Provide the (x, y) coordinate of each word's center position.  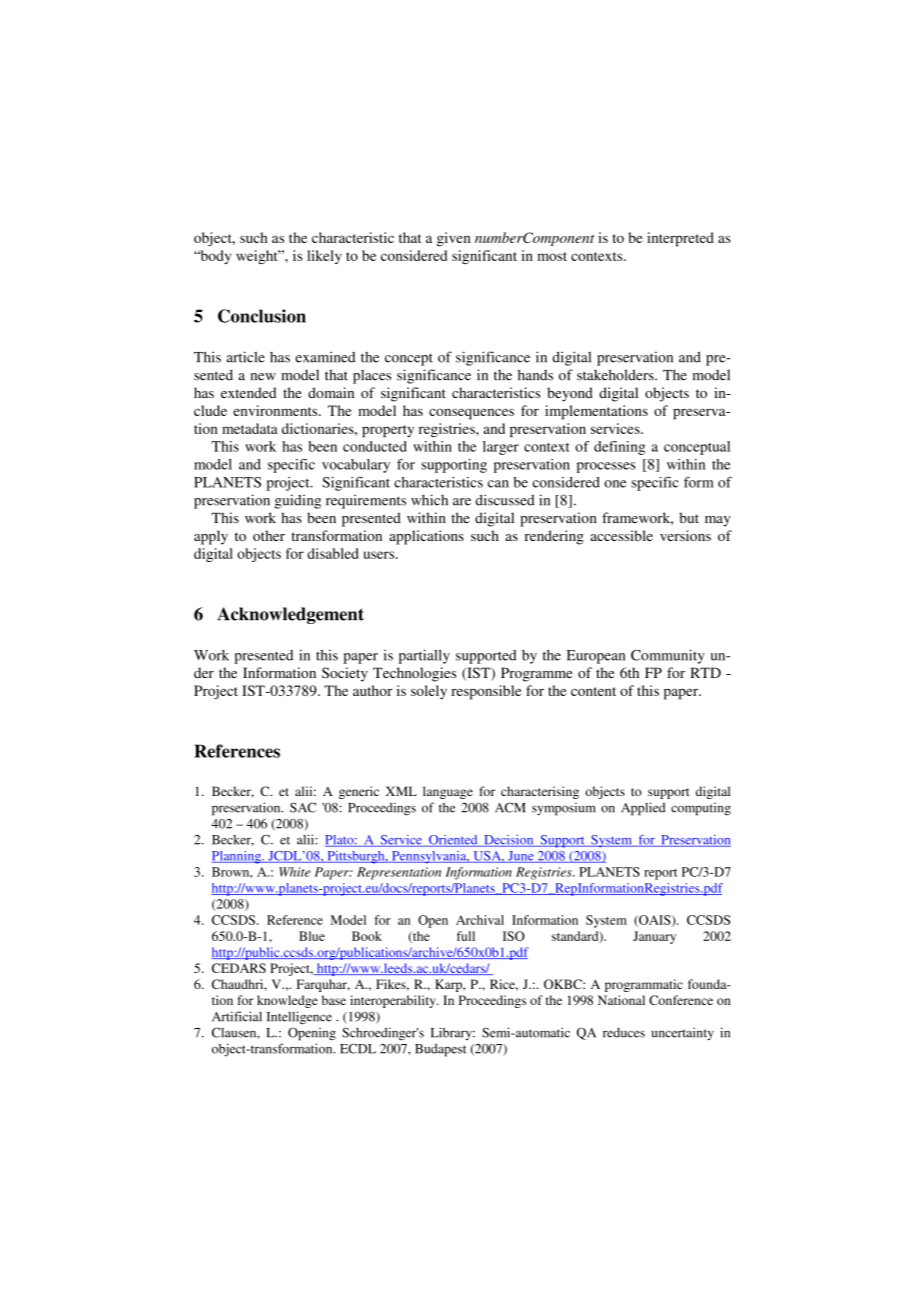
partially (424, 656)
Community (668, 656)
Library (452, 1033)
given (454, 239)
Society (345, 674)
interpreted (680, 239)
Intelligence (299, 1018)
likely (324, 257)
